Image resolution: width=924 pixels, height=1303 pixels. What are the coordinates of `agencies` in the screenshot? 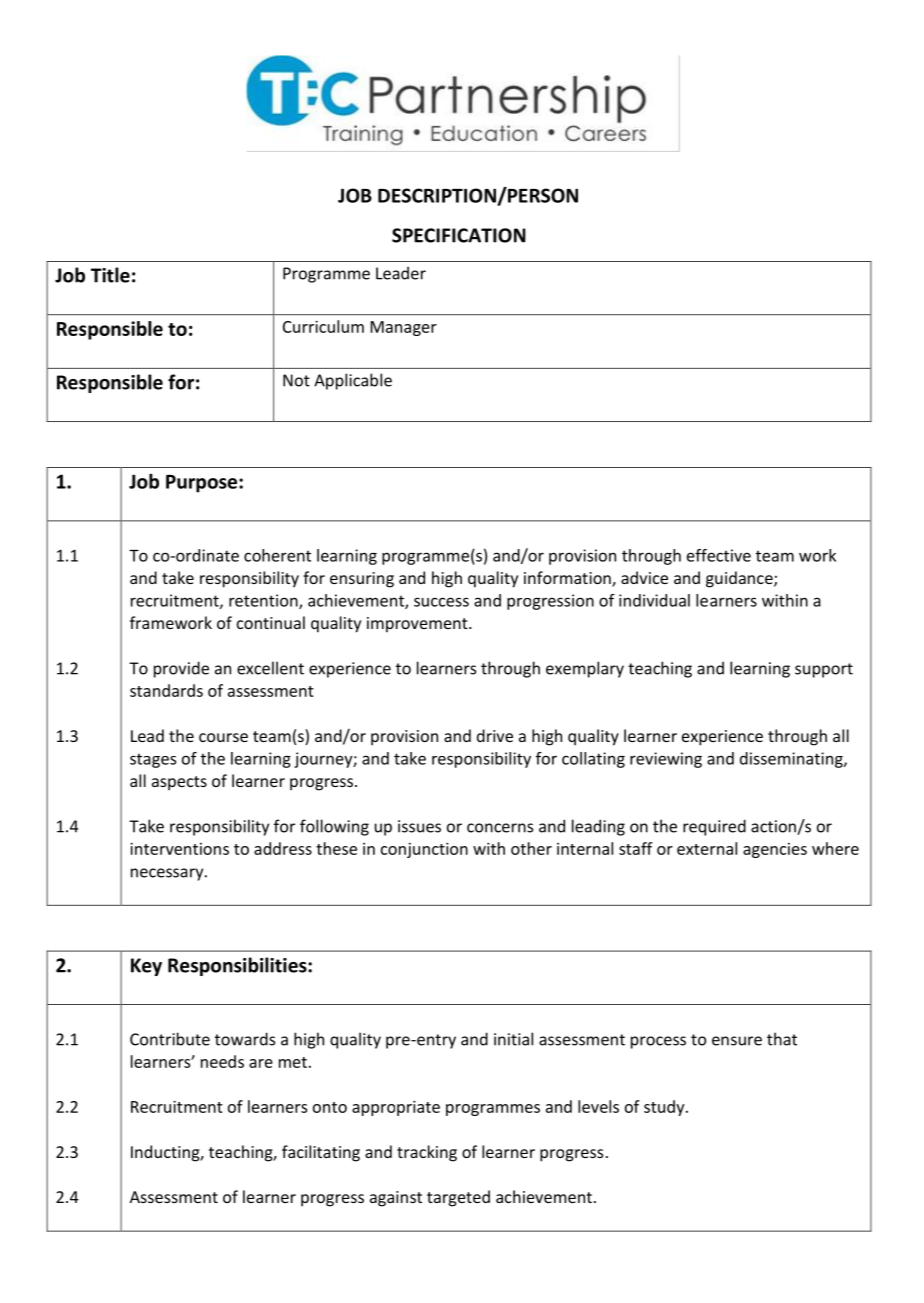 It's located at (775, 850).
